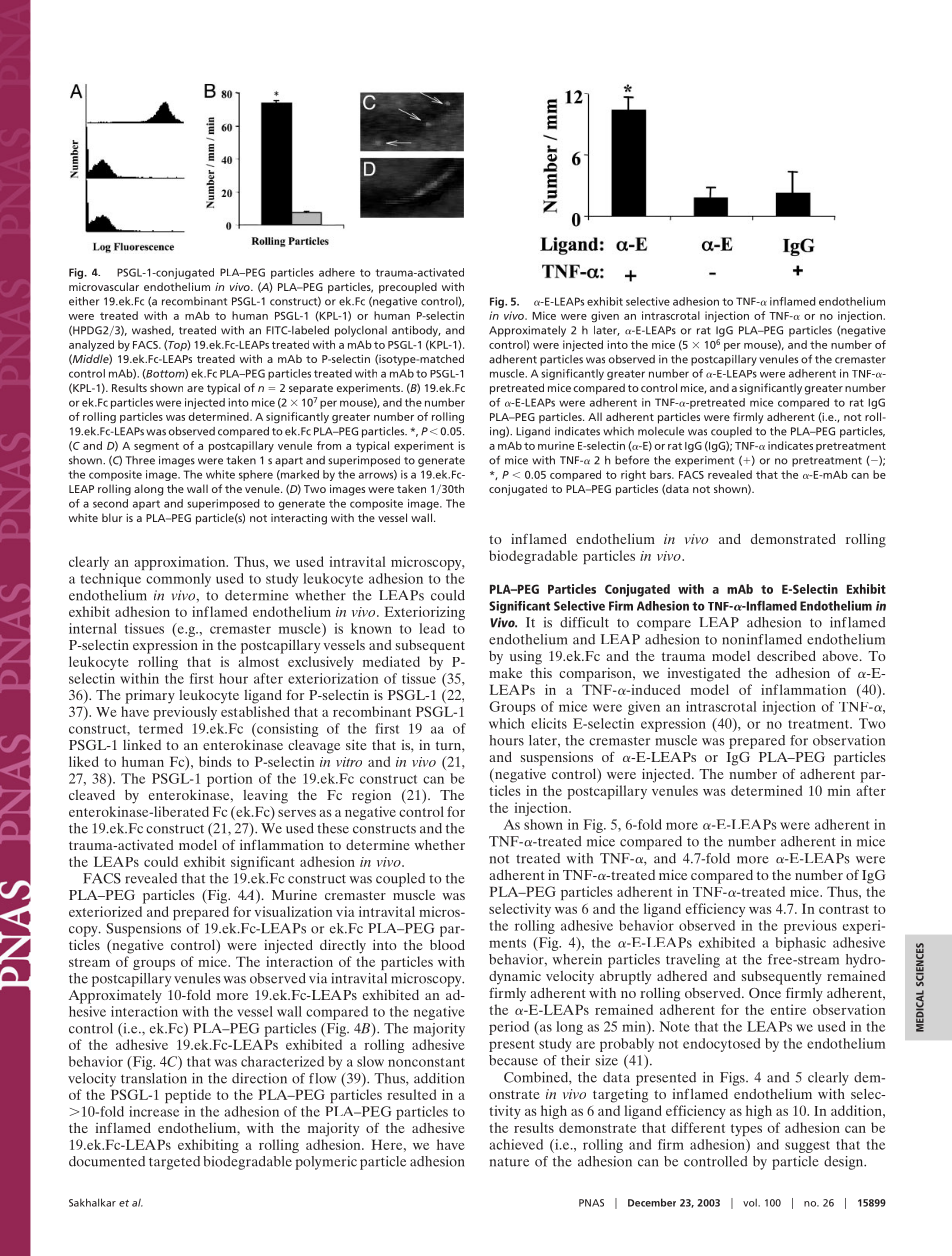 This screenshot has height=1256, width=952. What do you see at coordinates (549, 723) in the screenshot?
I see `elicits` at bounding box center [549, 723].
